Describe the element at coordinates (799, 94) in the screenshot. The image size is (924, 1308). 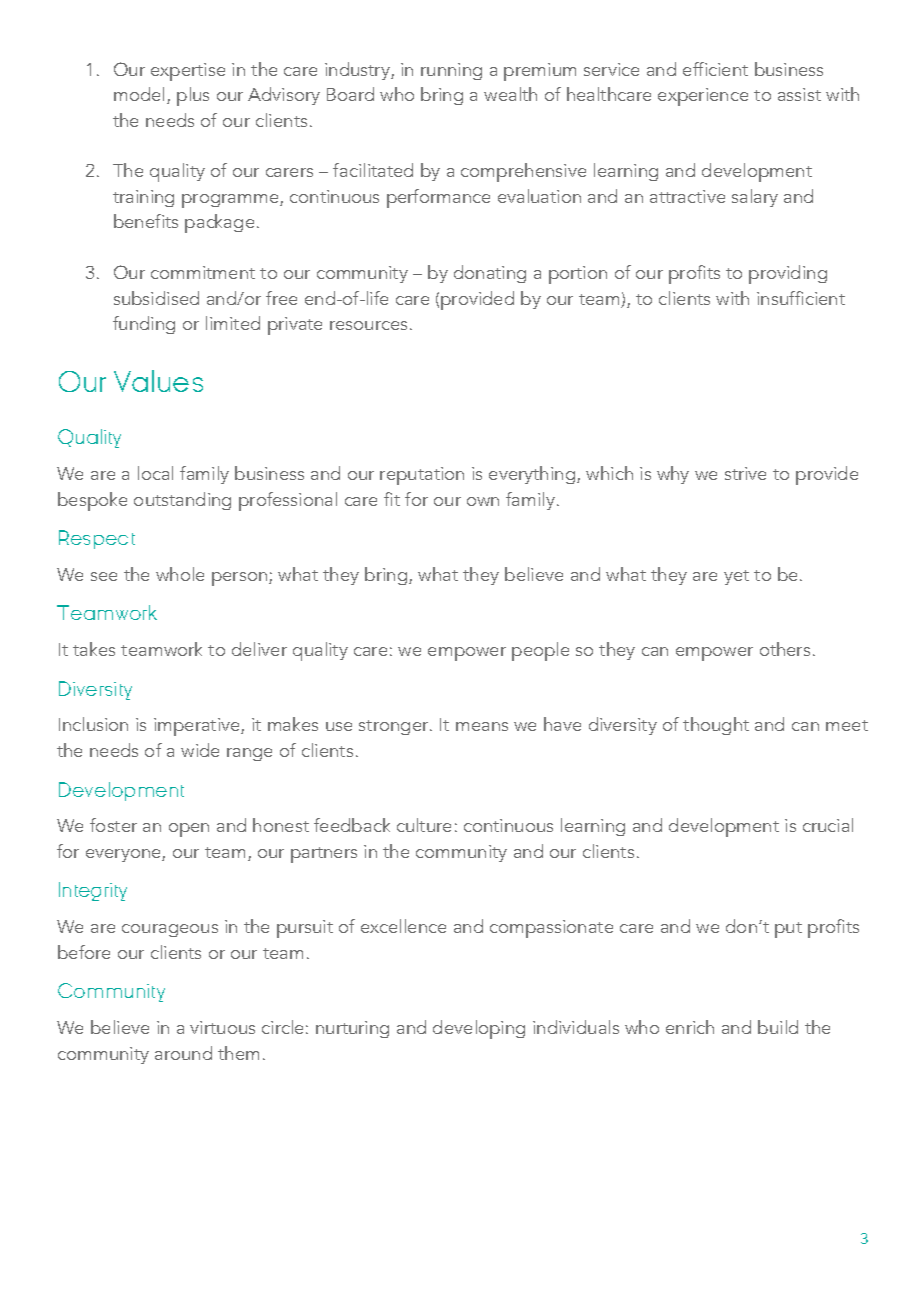
I see `assist` at that location.
